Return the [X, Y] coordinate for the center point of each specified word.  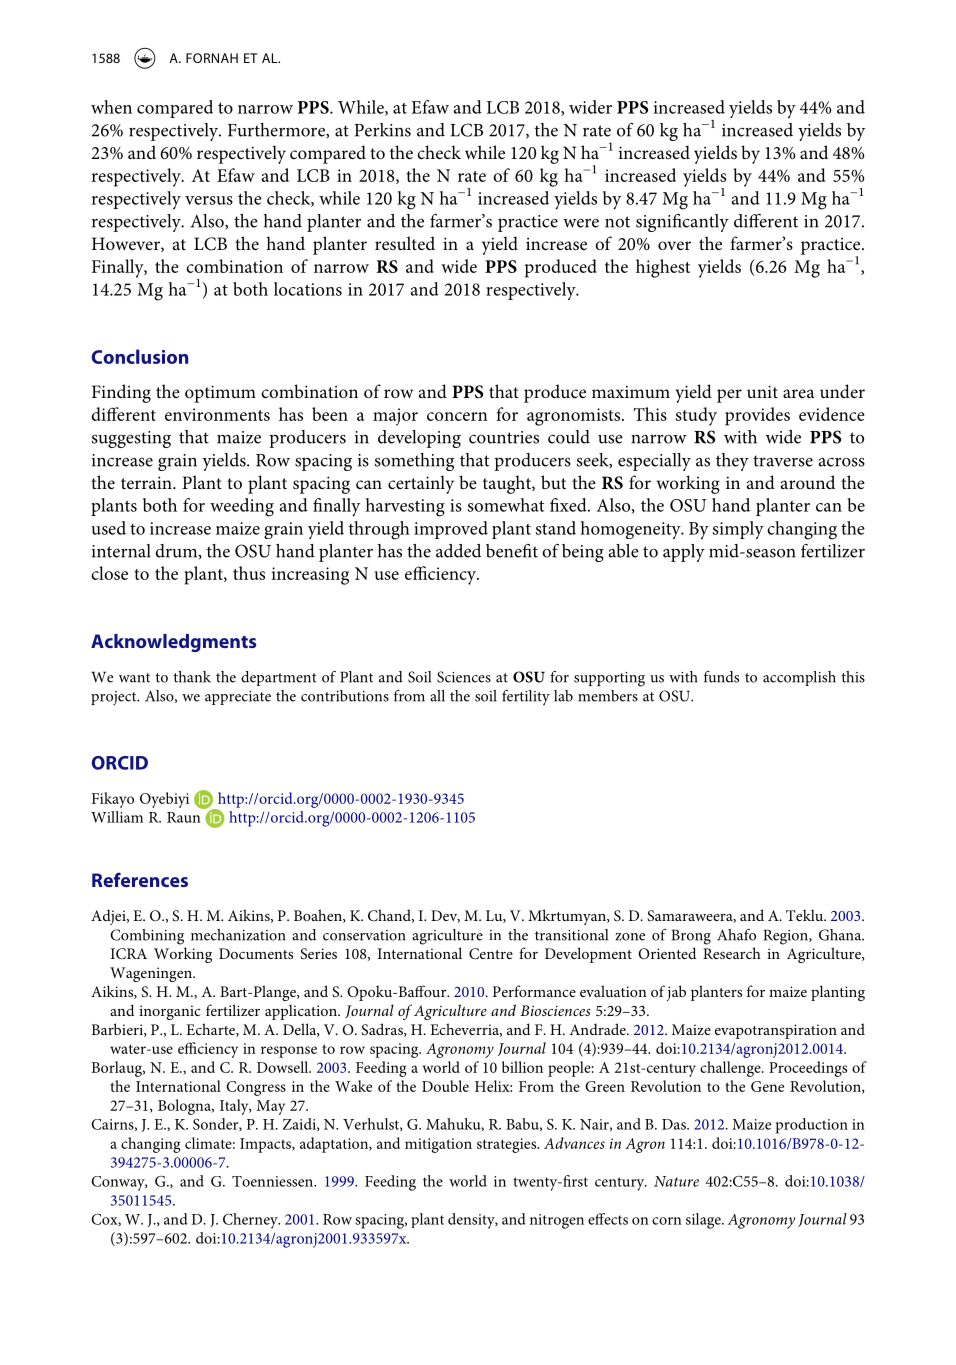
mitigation [438, 1145]
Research [732, 953]
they [732, 462]
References [140, 879]
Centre [491, 954]
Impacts [266, 1145]
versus [209, 200]
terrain [147, 482]
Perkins [383, 130]
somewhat [506, 505]
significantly [682, 223]
